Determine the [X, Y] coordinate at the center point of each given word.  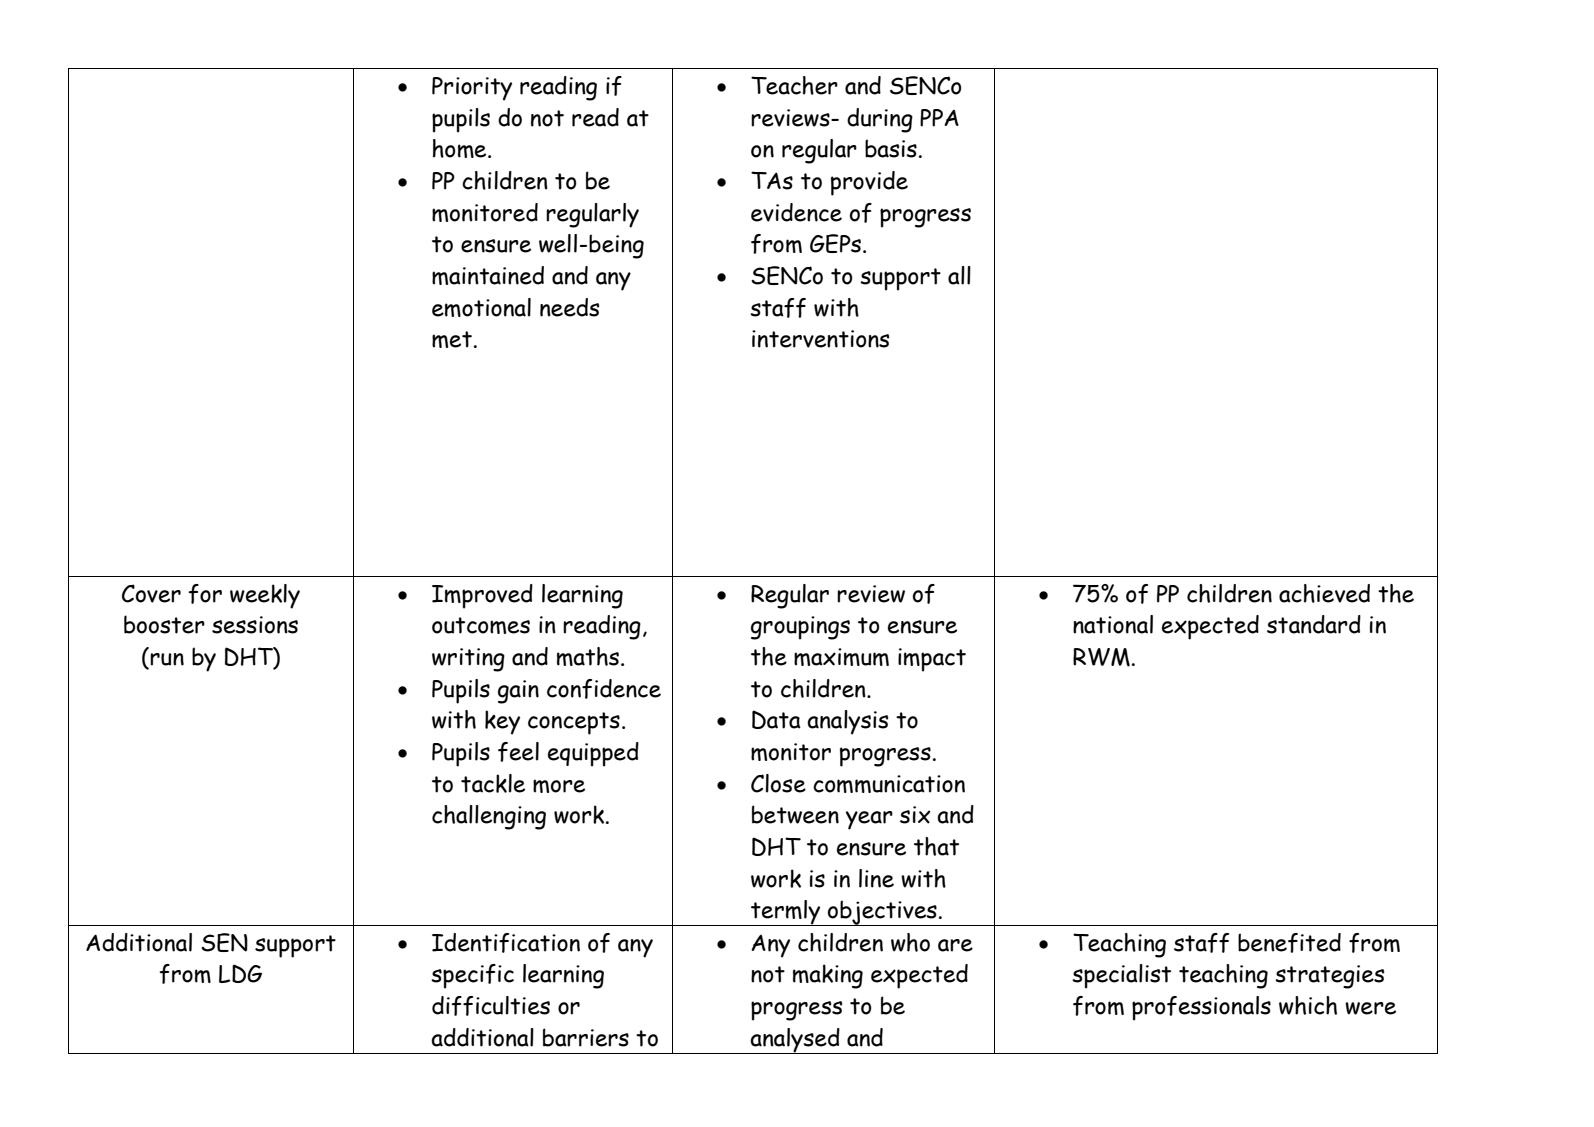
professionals [1201, 1008]
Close [778, 783]
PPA [939, 118]
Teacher [794, 85]
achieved [1324, 593]
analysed [795, 1041]
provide [869, 183]
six [915, 815]
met [452, 339]
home [461, 148]
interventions [820, 339]
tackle [493, 783]
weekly [265, 596]
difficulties [491, 1006]
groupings [800, 628]
